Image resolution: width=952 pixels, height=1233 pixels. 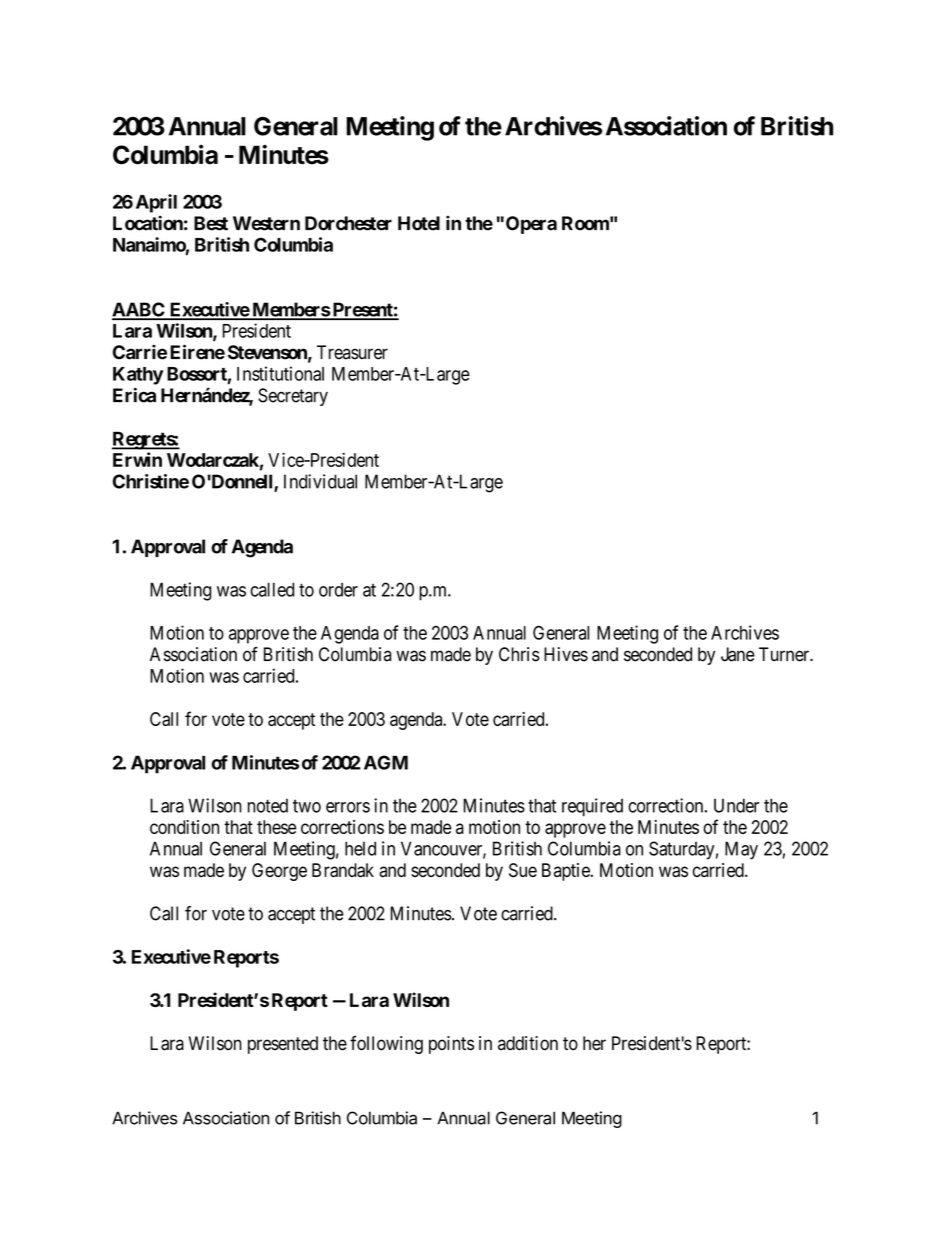 What do you see at coordinates (137, 459) in the page?
I see `Erwin` at bounding box center [137, 459].
